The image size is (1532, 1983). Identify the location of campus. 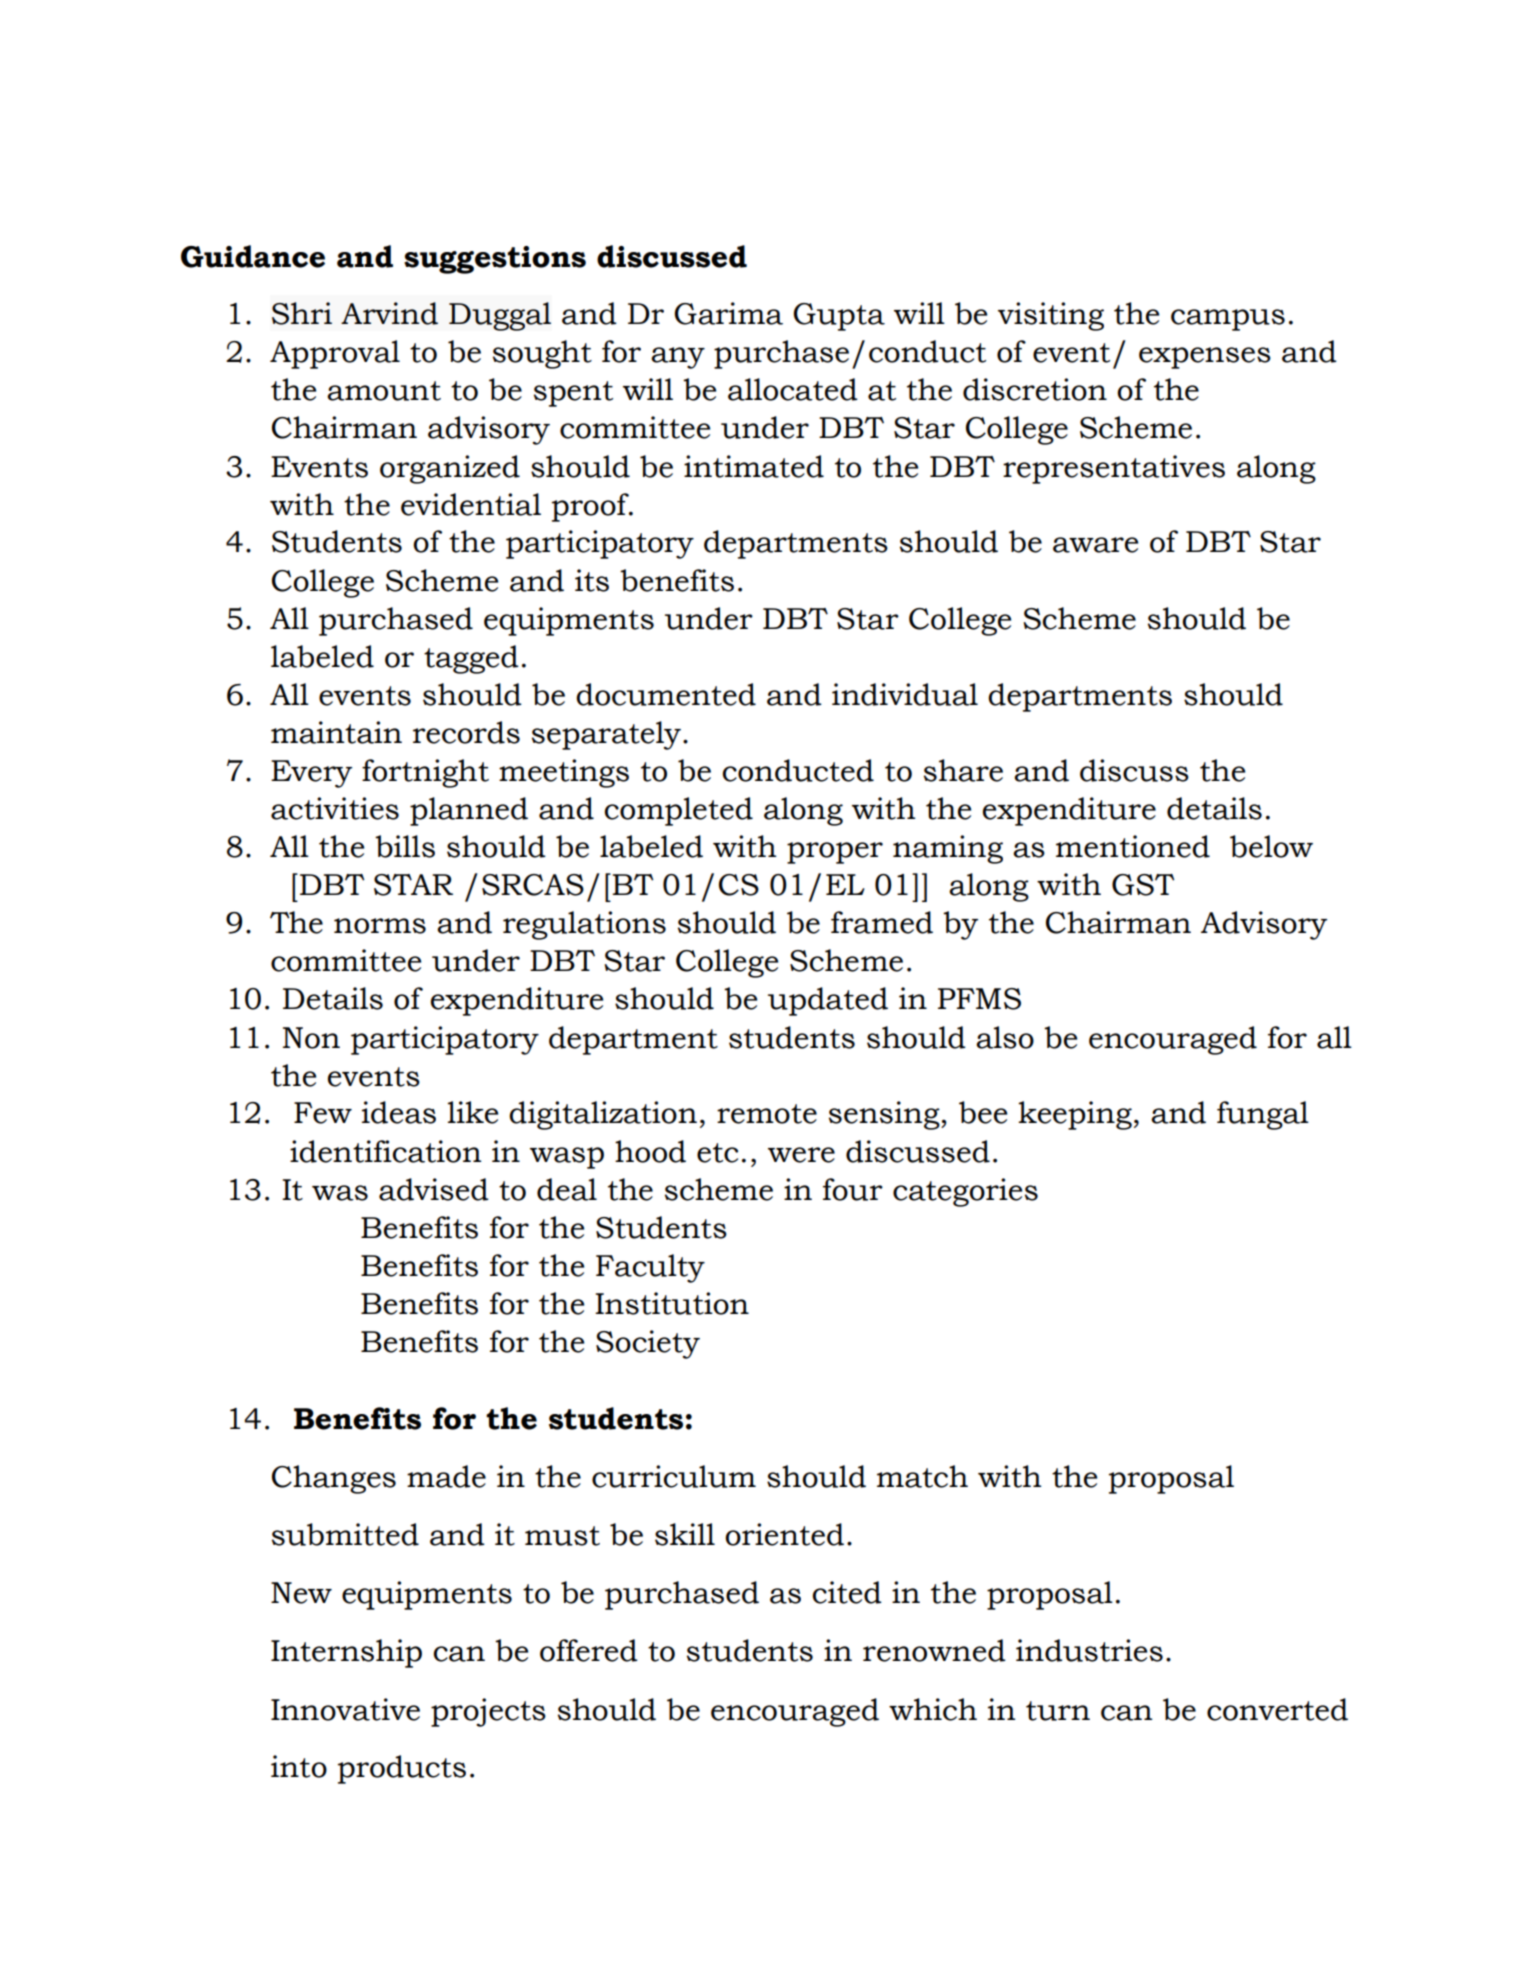
(1228, 320).
